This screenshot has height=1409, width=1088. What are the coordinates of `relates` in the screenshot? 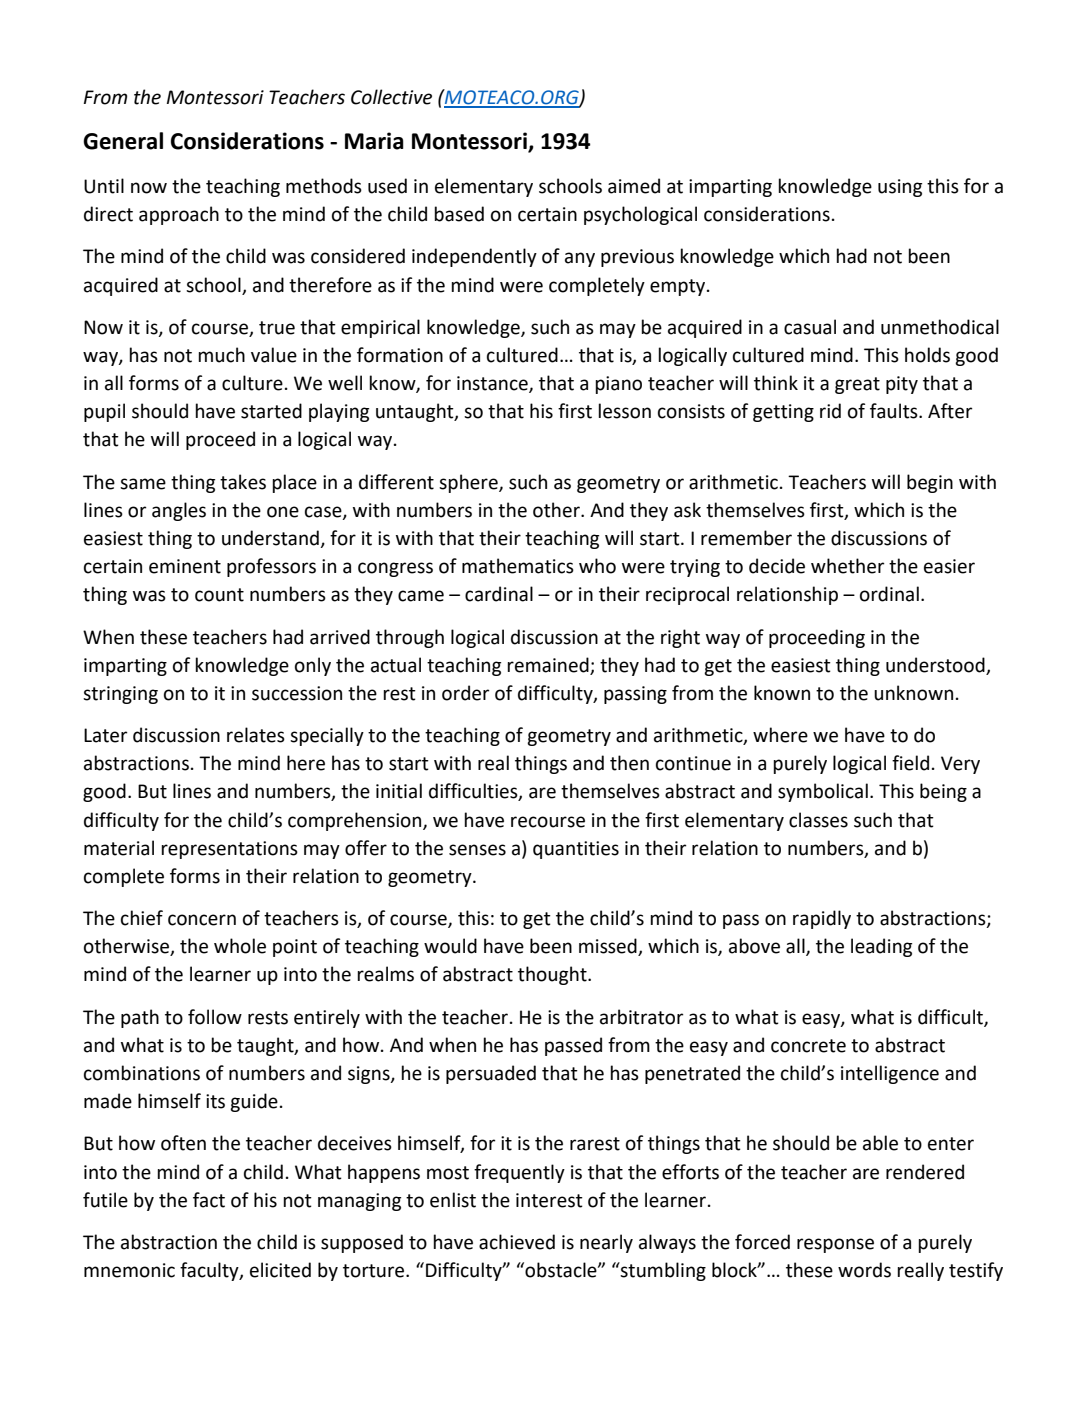 It's located at (256, 735).
